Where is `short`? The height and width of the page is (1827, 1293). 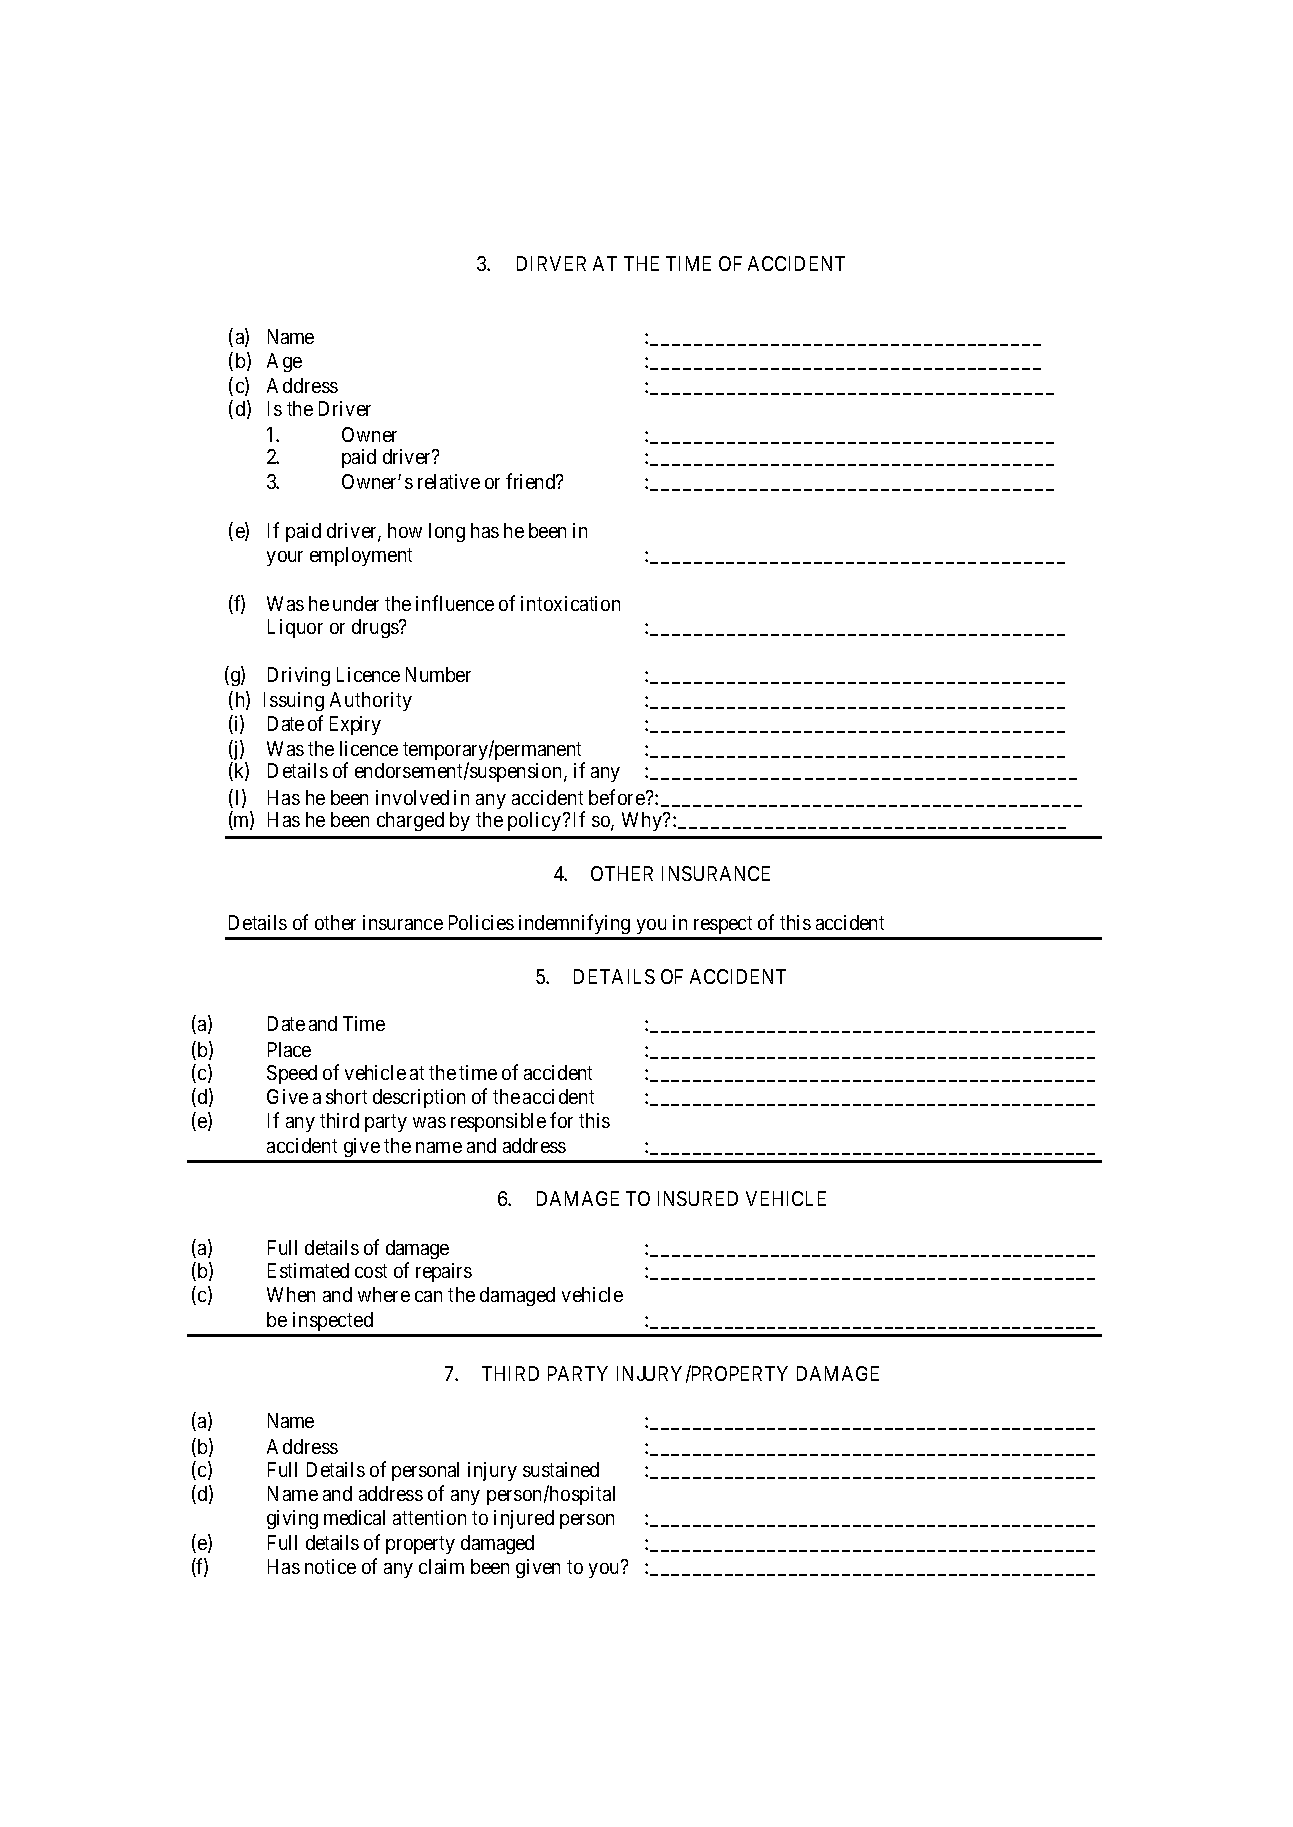
short is located at coordinates (346, 1096).
